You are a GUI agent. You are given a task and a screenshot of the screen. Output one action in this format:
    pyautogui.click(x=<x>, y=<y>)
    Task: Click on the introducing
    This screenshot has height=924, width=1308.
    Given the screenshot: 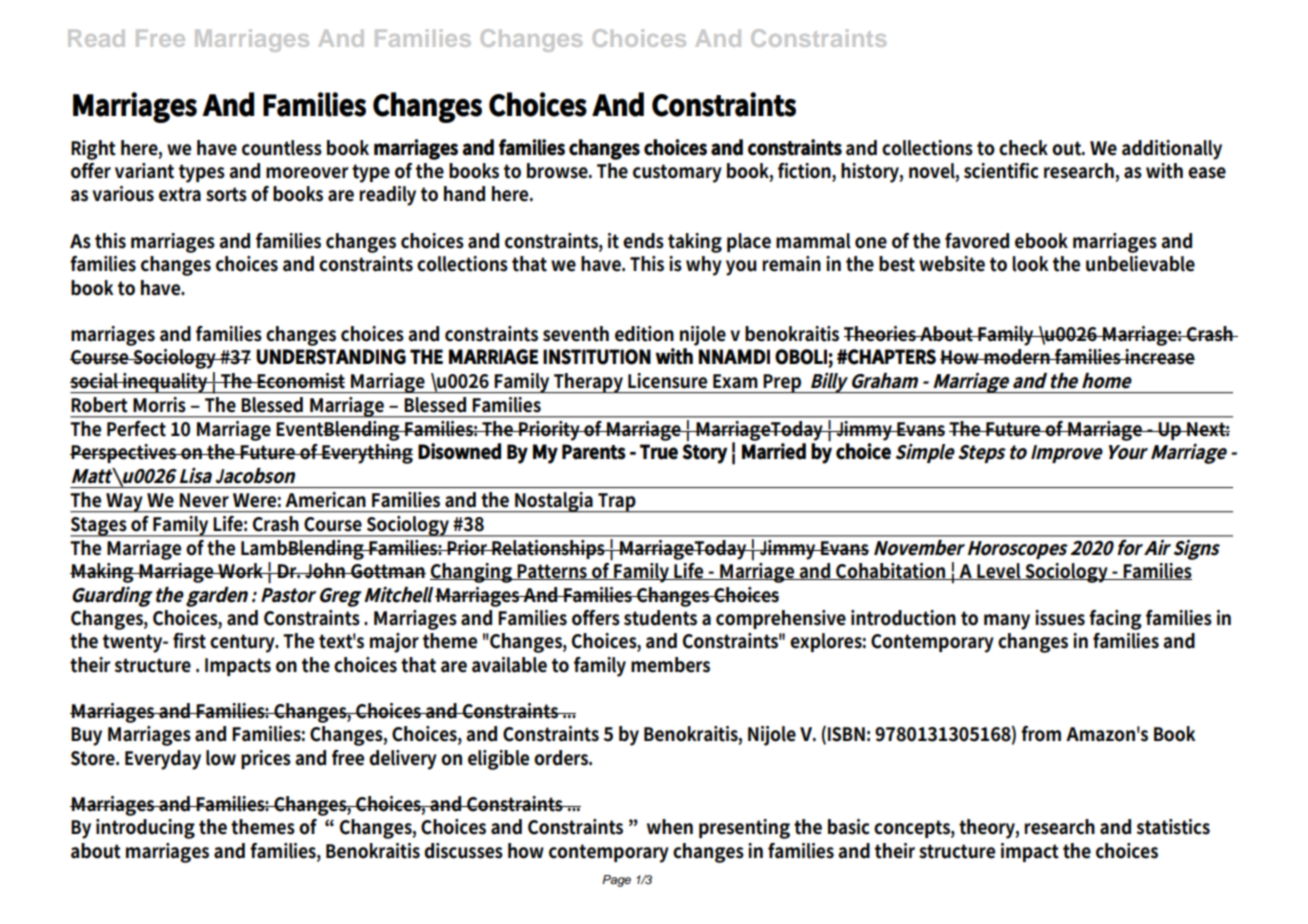 What is the action you would take?
    pyautogui.click(x=145, y=829)
